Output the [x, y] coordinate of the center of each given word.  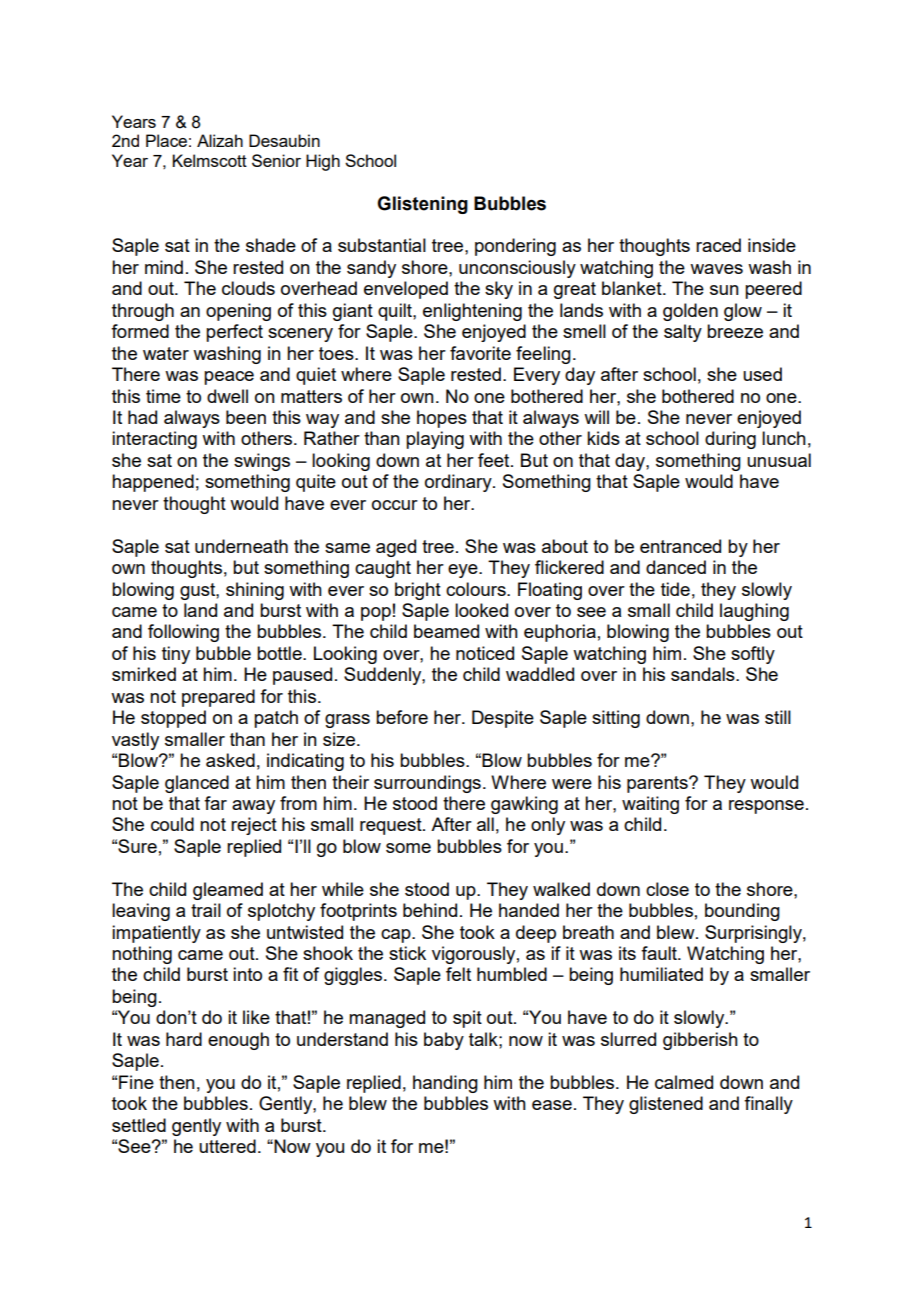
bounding [742, 912]
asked [230, 760]
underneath [241, 546]
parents [658, 784]
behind [430, 910]
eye [464, 571]
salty [683, 333]
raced [718, 245]
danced [676, 567]
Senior [276, 160]
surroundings [427, 784]
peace [229, 378]
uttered [227, 1146]
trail [206, 910]
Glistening [422, 205]
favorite [480, 353]
